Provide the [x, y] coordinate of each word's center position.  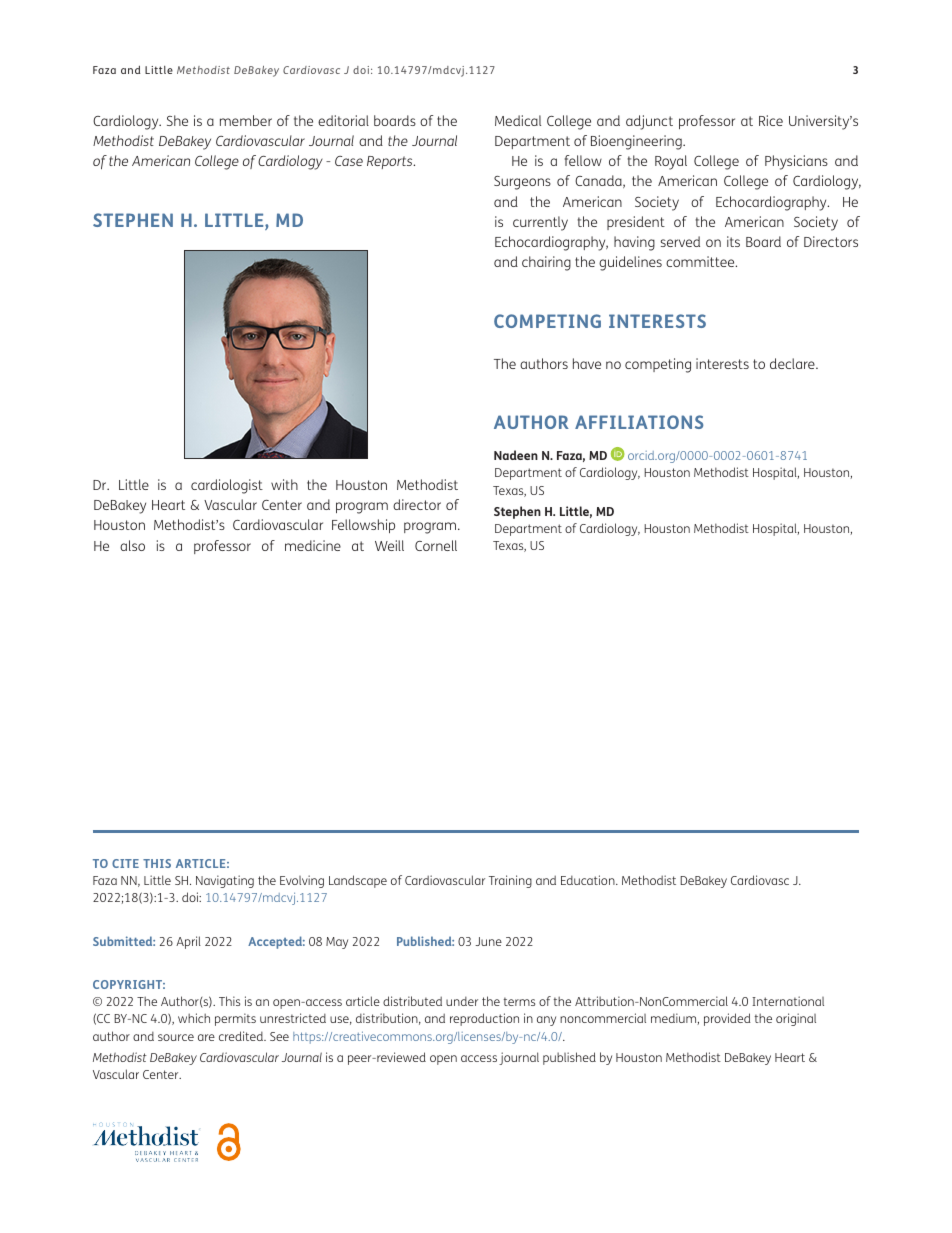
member [246, 120]
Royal [671, 162]
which [194, 1018]
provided [727, 1019]
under [462, 1001]
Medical [518, 120]
